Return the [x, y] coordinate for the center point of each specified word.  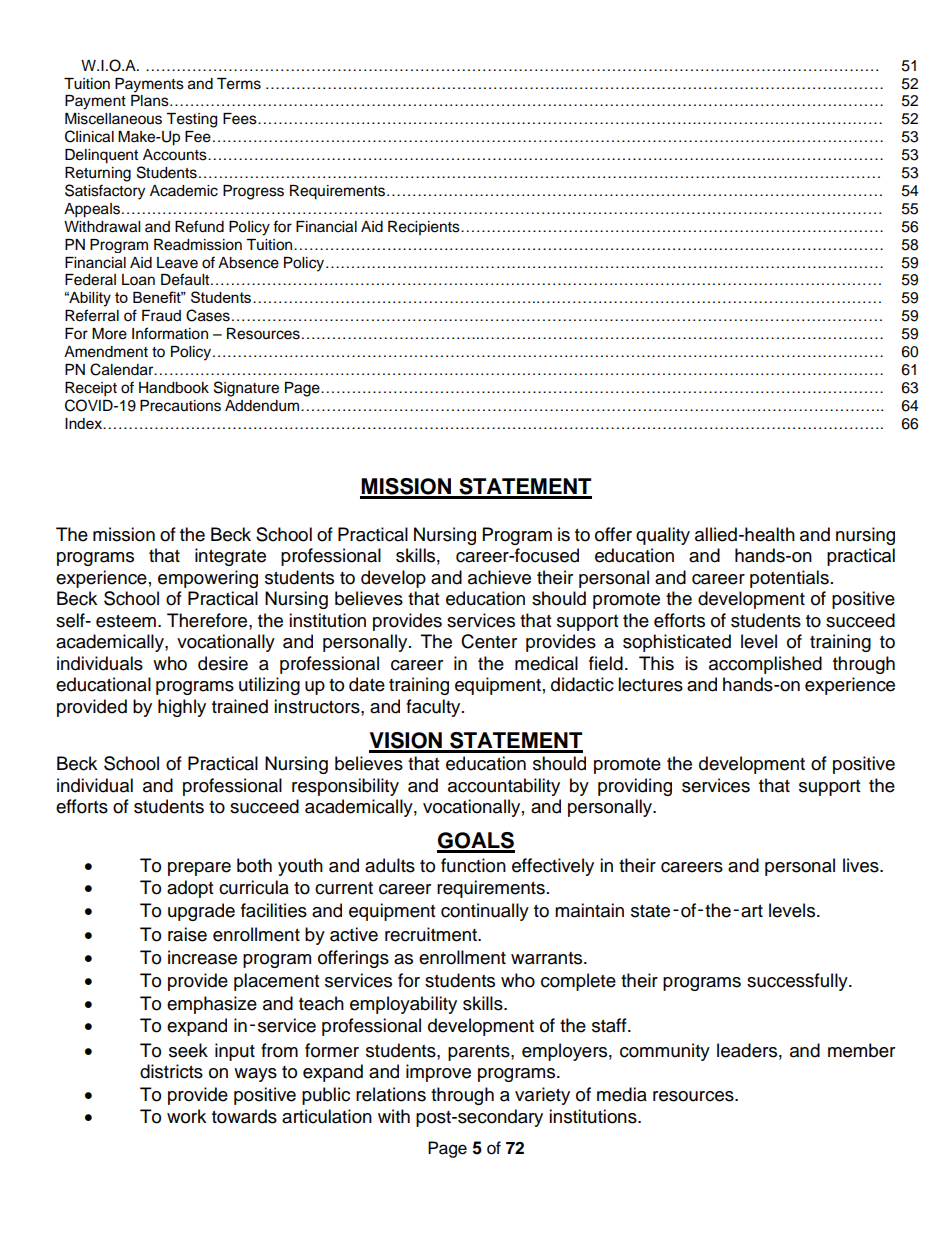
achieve [499, 577]
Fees [241, 119]
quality [663, 536]
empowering [208, 579]
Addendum [263, 406]
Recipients [425, 228]
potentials [789, 579]
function [473, 865]
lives [862, 865]
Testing [191, 120]
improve [438, 1073]
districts [171, 1071]
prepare [199, 869]
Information [170, 333]
